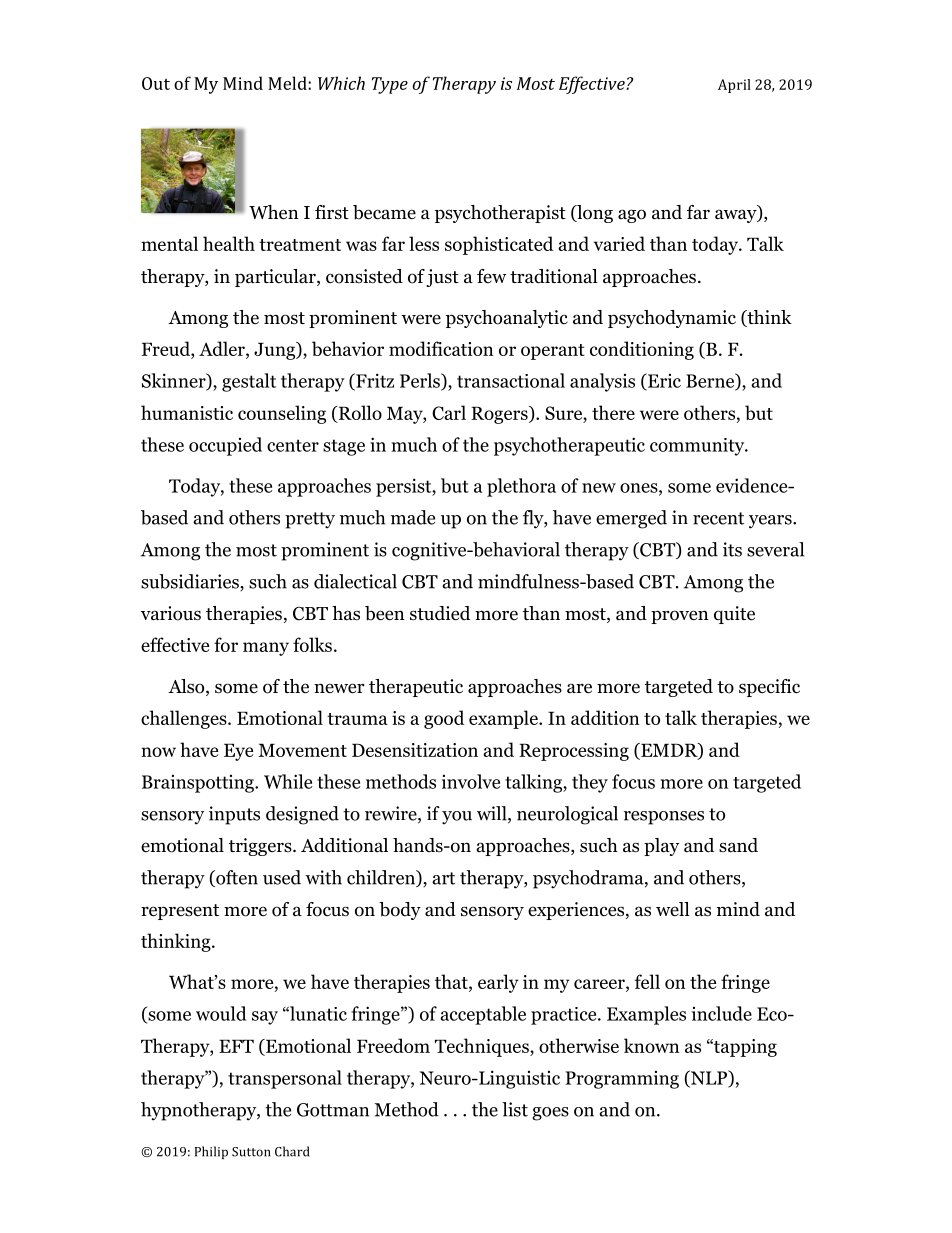  I want to click on Philip, so click(211, 1152).
